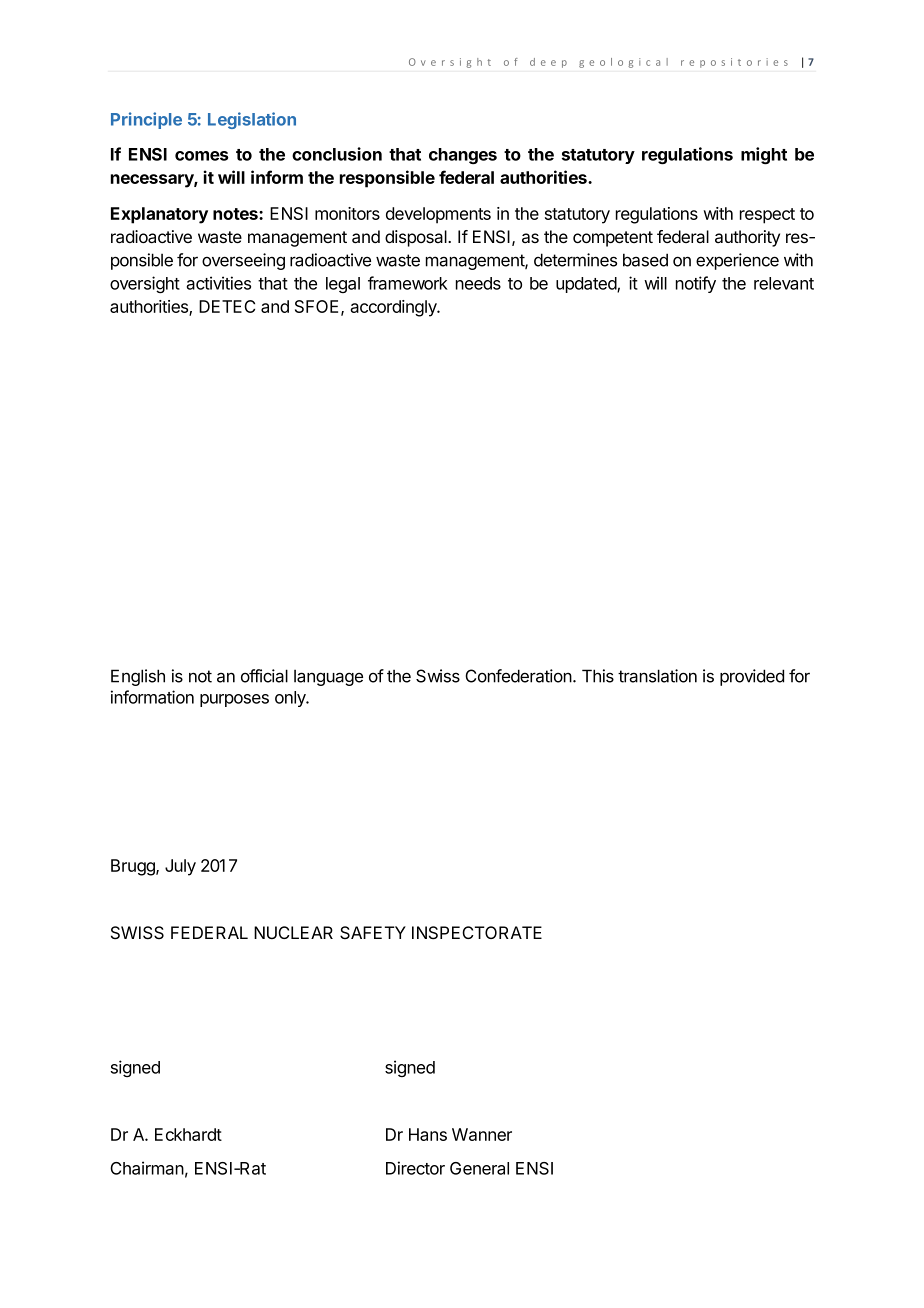 This document has height=1308, width=924. Describe the element at coordinates (252, 120) in the document. I see `Legislation` at that location.
